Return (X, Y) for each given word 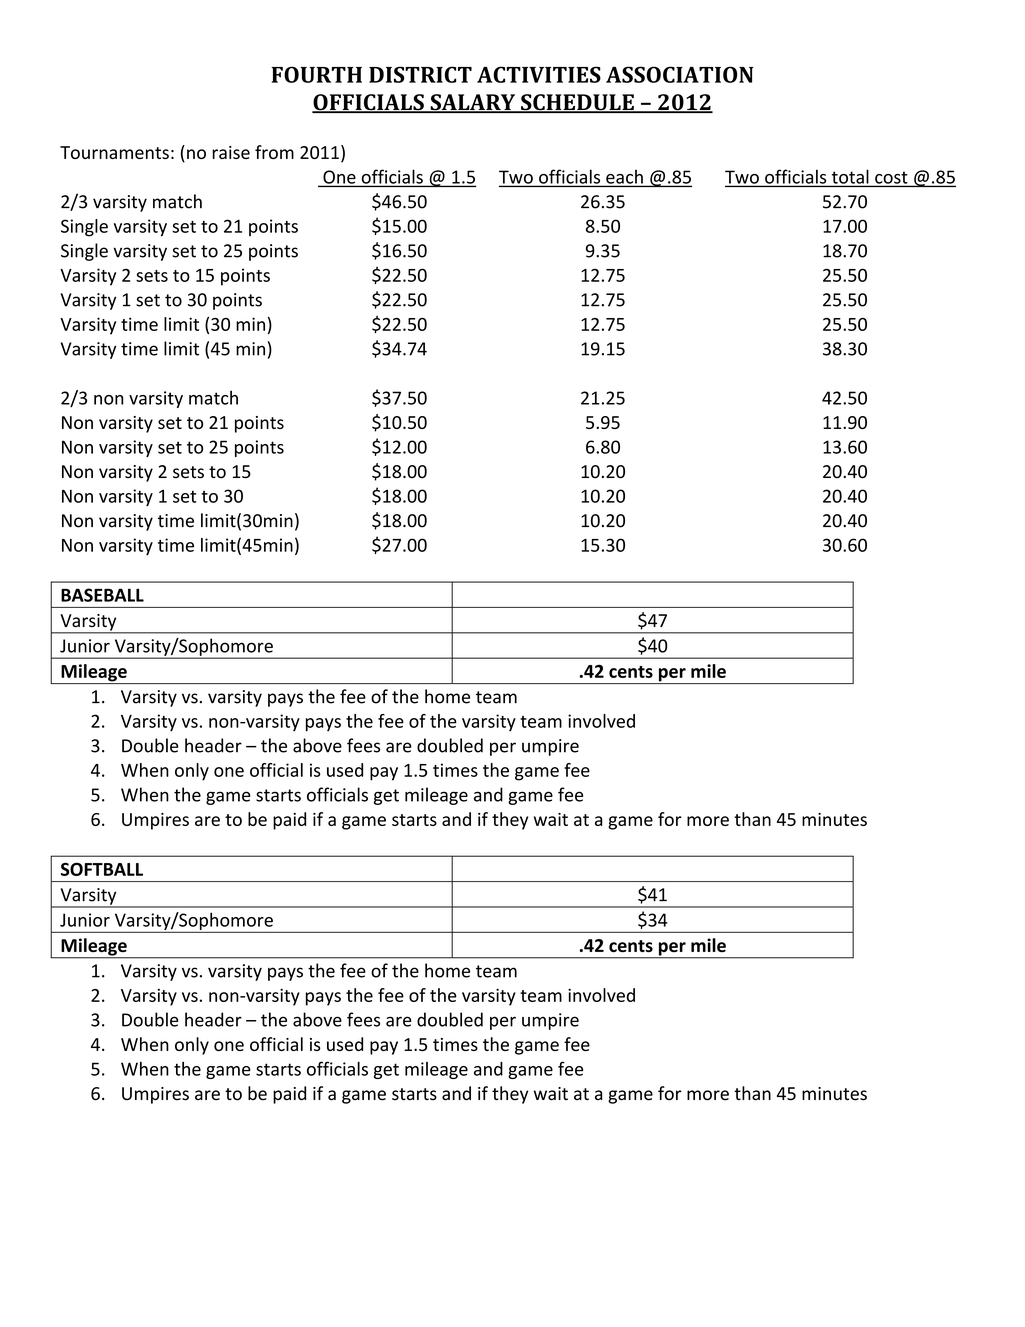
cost (891, 179)
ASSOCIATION (680, 74)
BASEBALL (102, 595)
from (274, 152)
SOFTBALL (102, 869)
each (624, 178)
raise (231, 152)
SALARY (472, 103)
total (850, 178)
